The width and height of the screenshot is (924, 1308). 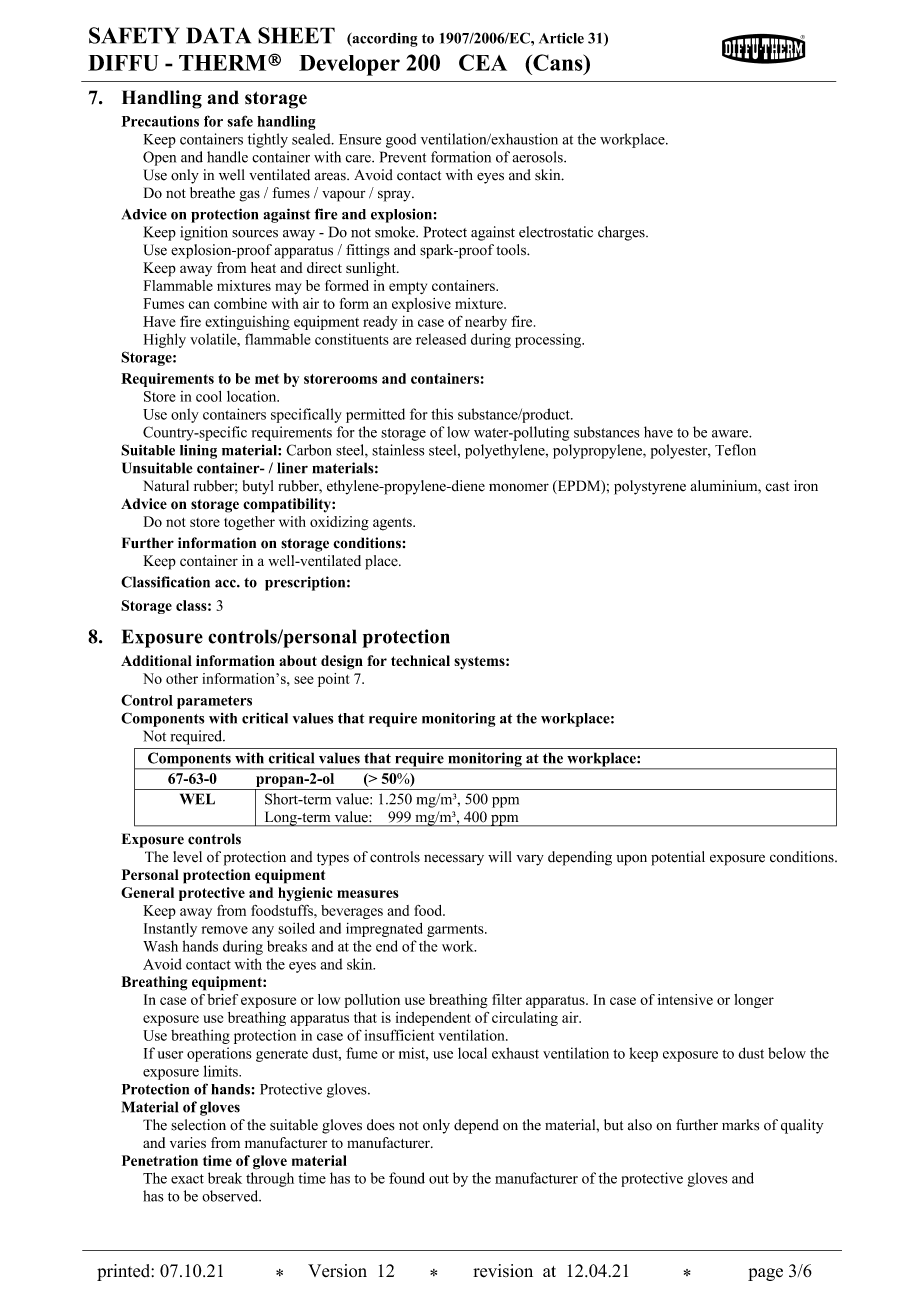 I want to click on lining, so click(x=198, y=451).
